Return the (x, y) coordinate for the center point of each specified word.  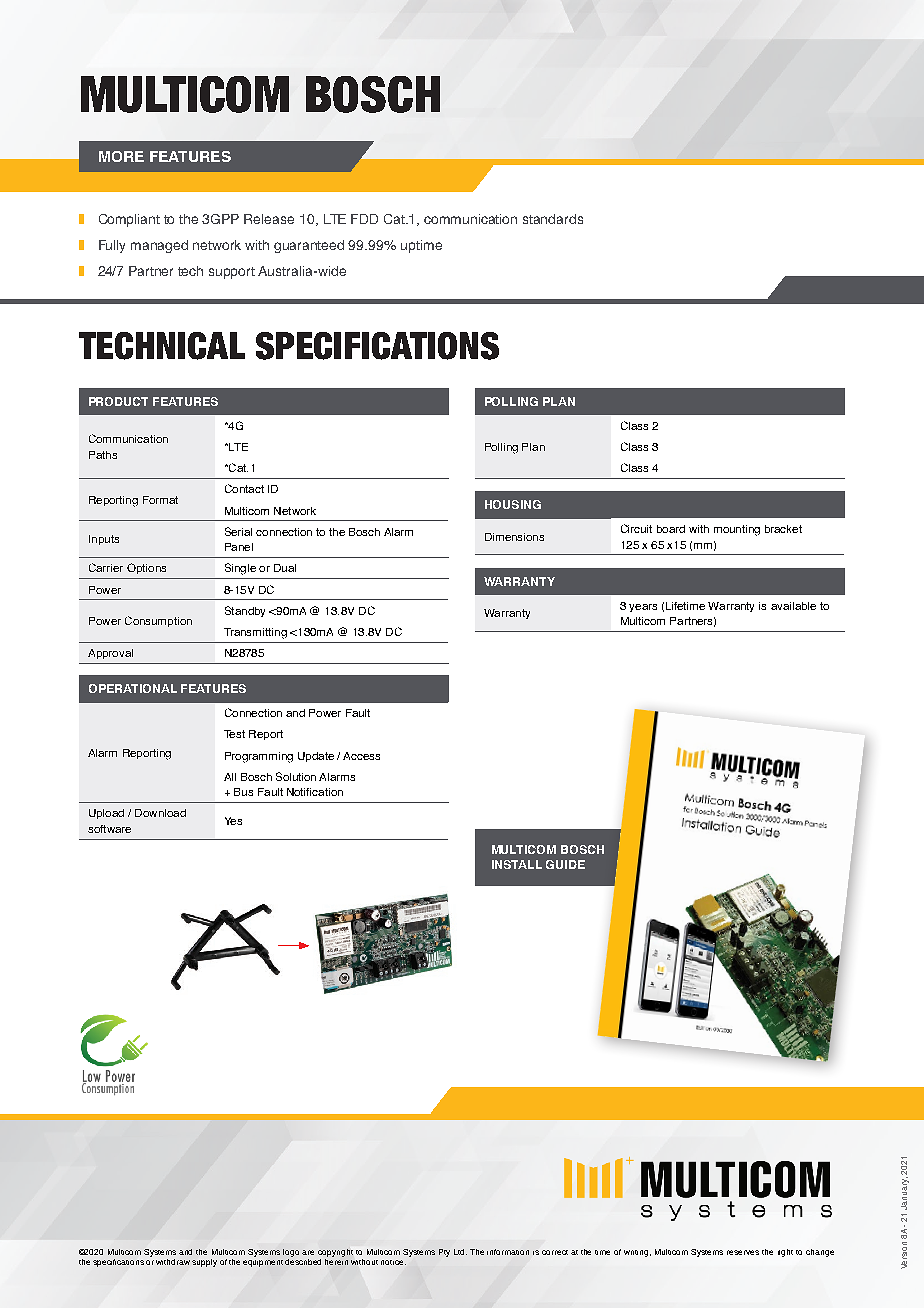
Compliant (129, 220)
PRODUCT (118, 401)
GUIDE (565, 864)
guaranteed (309, 246)
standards (553, 219)
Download (160, 813)
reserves (743, 1252)
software (109, 829)
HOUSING (513, 504)
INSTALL (517, 864)
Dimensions (514, 537)
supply (204, 1263)
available (793, 606)
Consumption (158, 621)
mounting (737, 530)
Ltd (460, 1252)
